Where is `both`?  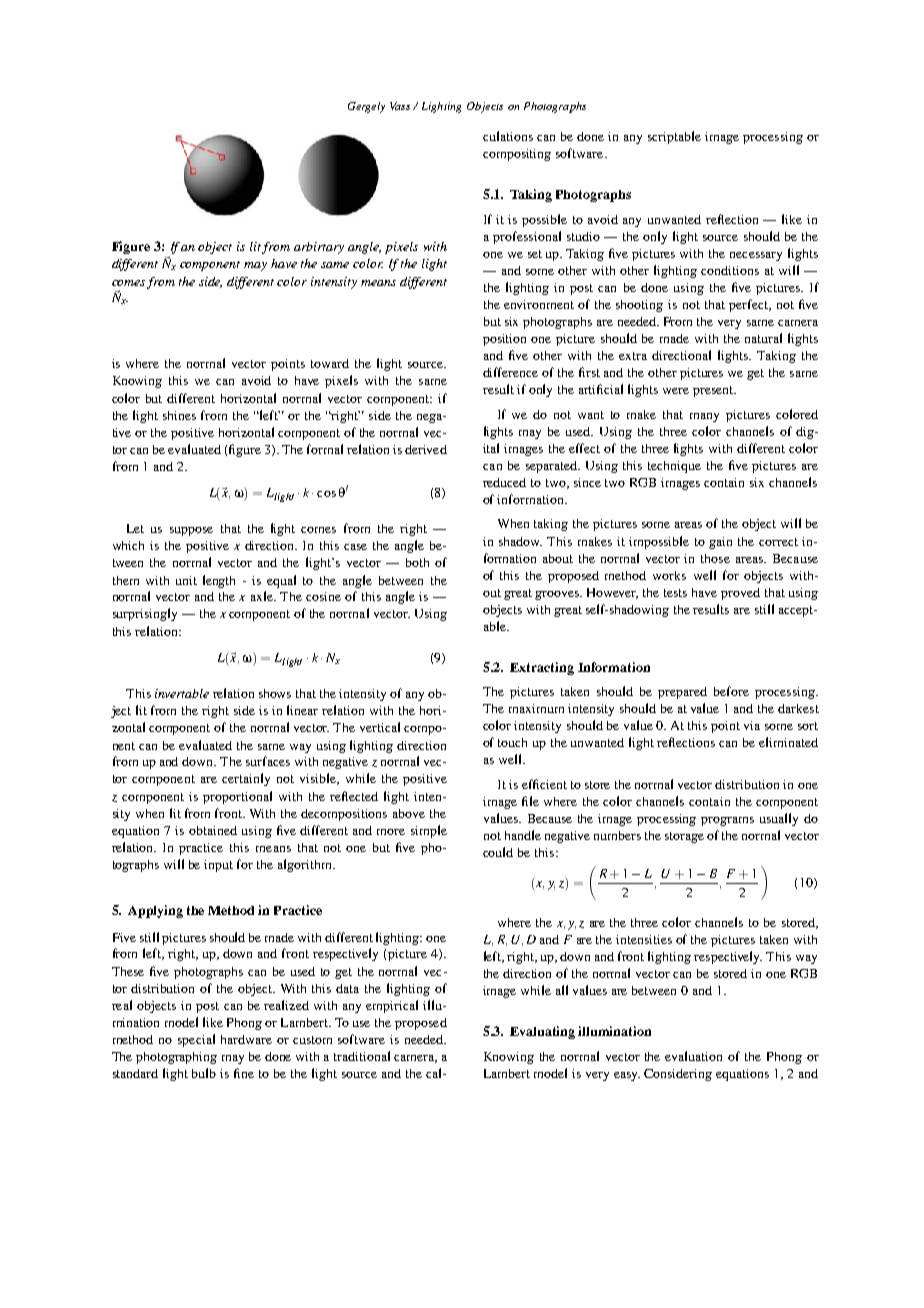
both is located at coordinates (417, 562).
